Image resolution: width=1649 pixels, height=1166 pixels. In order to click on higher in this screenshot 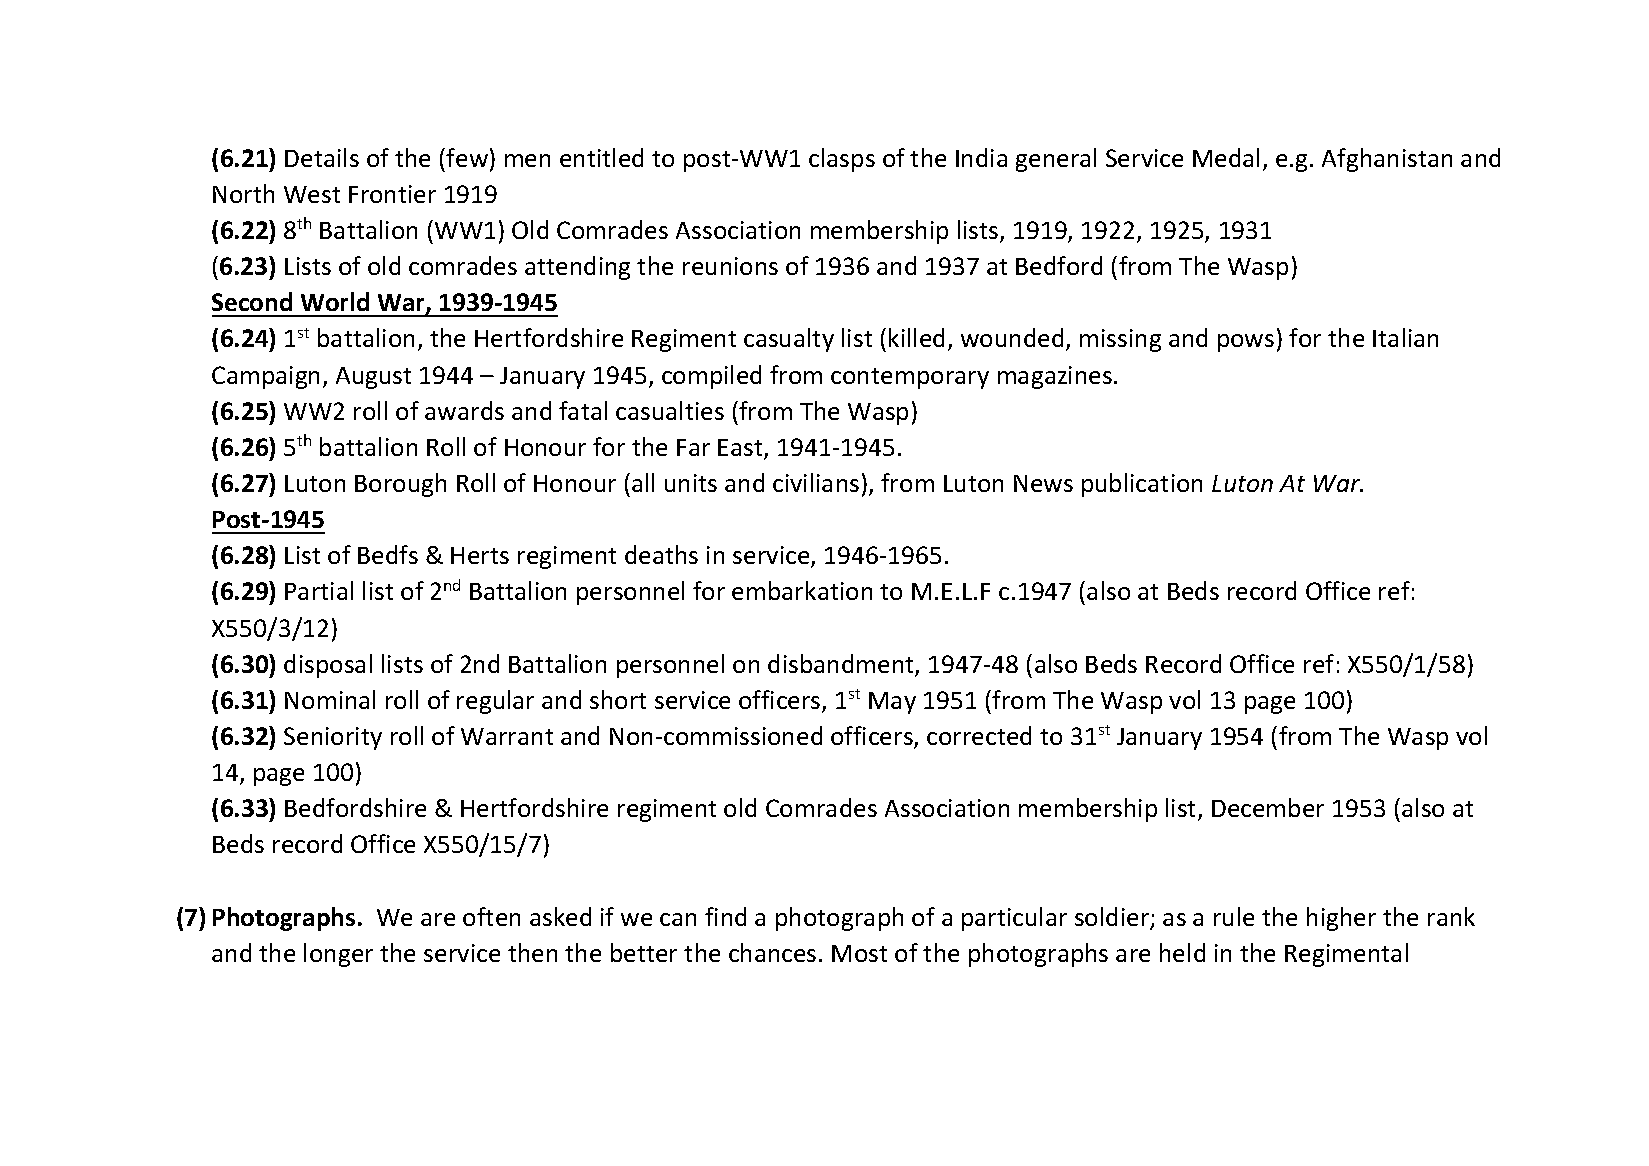, I will do `click(1341, 919)`.
